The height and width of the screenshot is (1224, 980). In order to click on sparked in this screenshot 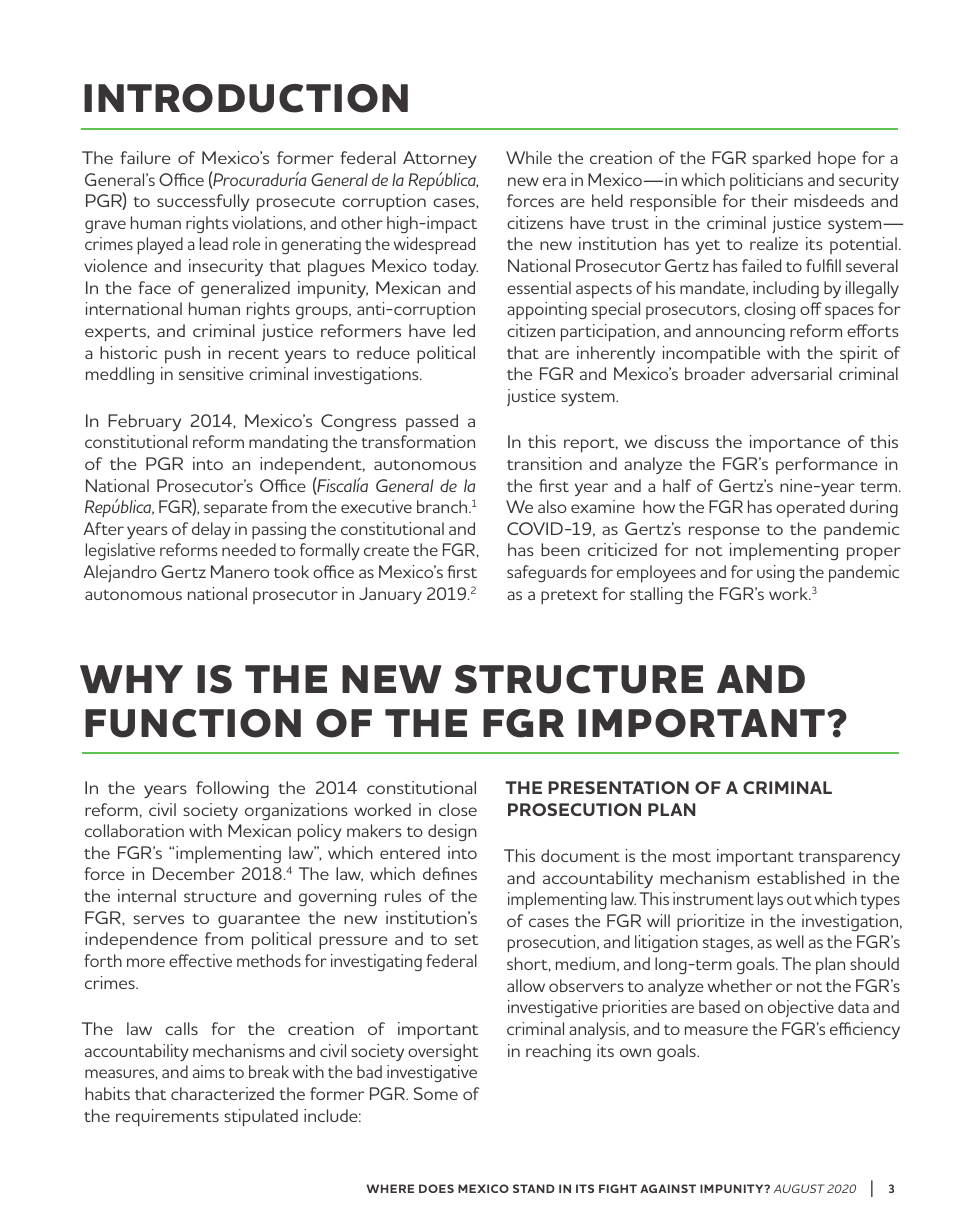, I will do `click(781, 159)`.
